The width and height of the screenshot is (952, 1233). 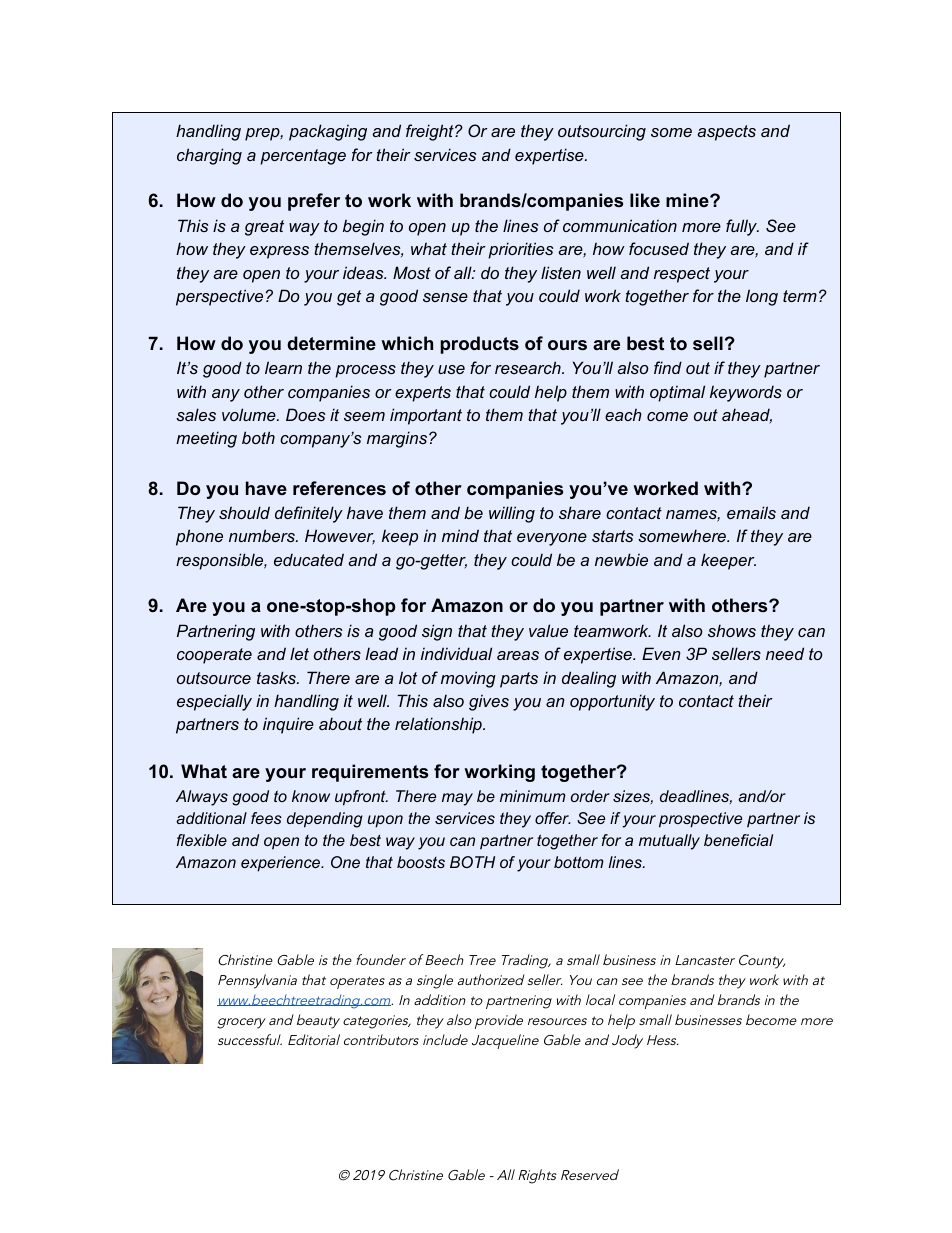 I want to click on learn, so click(x=283, y=367).
